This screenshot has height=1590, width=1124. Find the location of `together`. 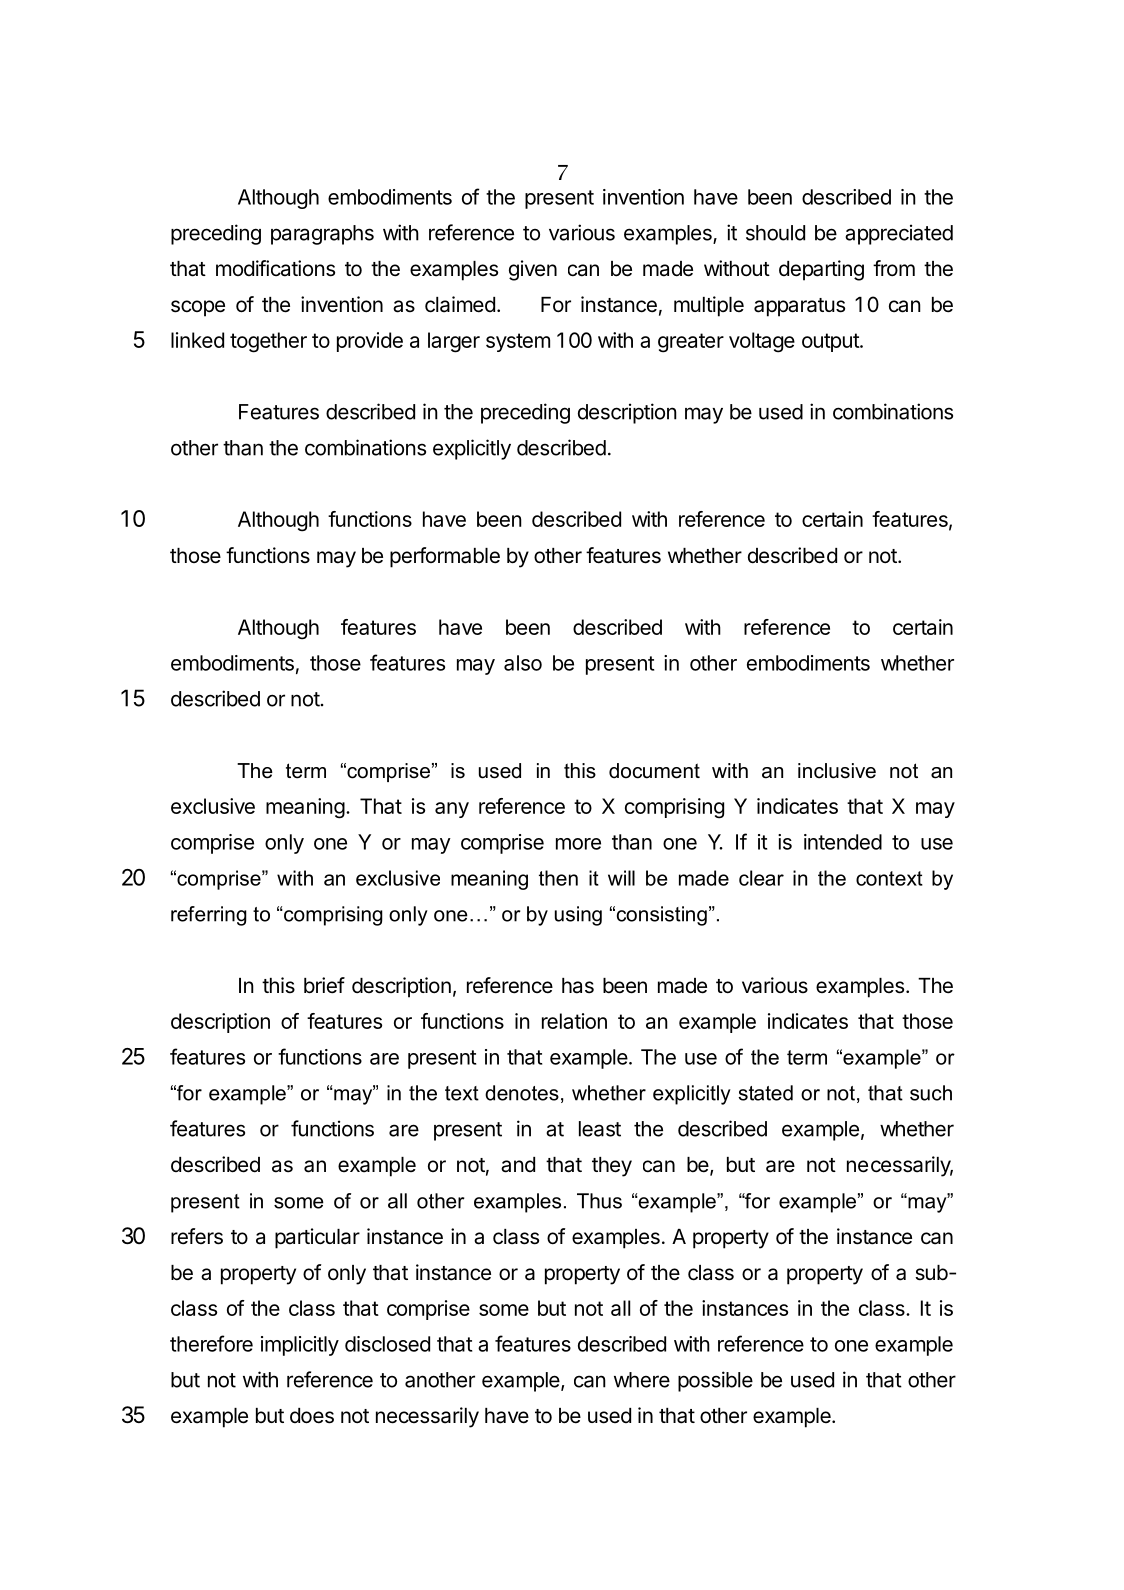

together is located at coordinates (268, 342).
